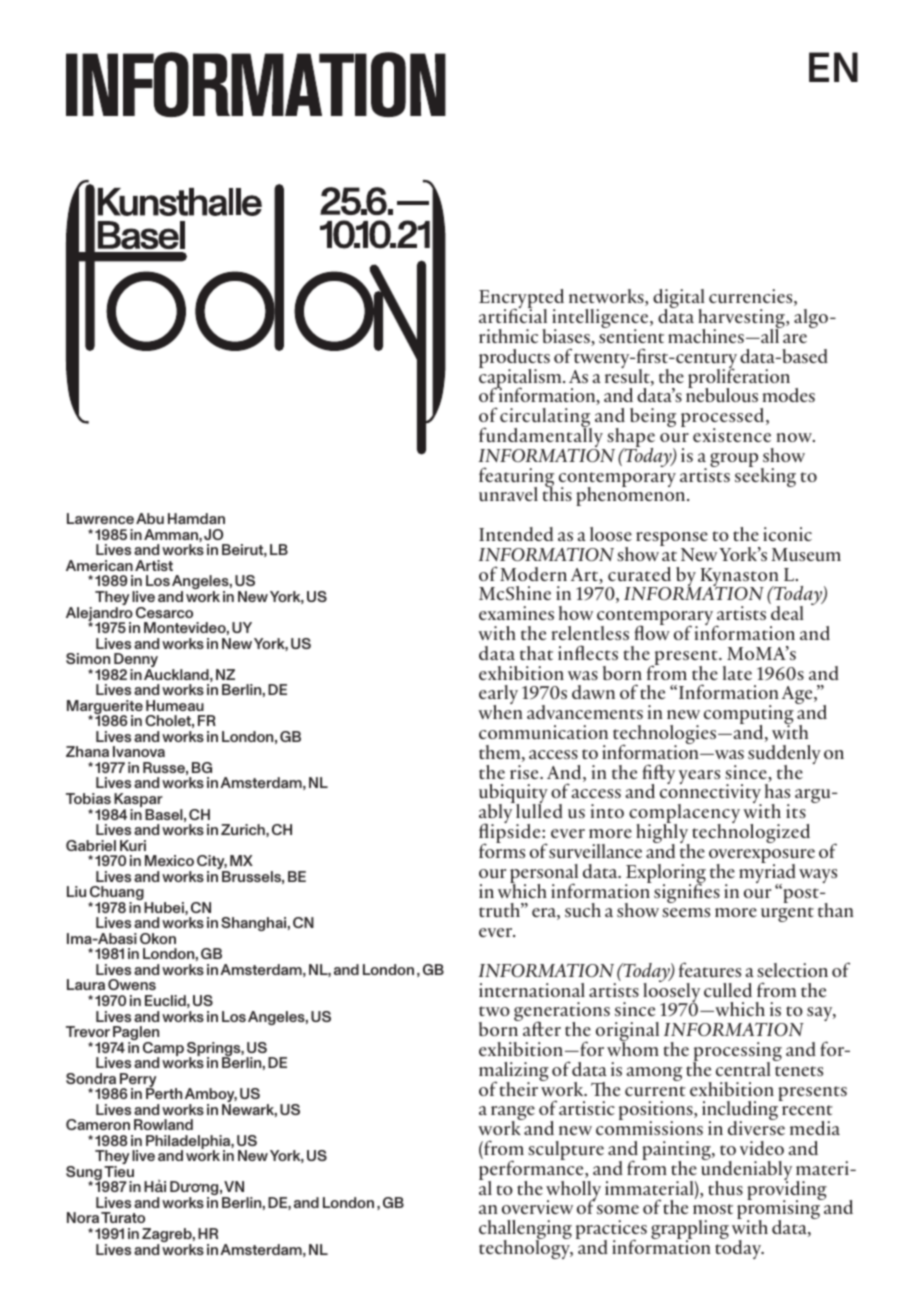  What do you see at coordinates (537, 1207) in the document?
I see `overview` at bounding box center [537, 1207].
